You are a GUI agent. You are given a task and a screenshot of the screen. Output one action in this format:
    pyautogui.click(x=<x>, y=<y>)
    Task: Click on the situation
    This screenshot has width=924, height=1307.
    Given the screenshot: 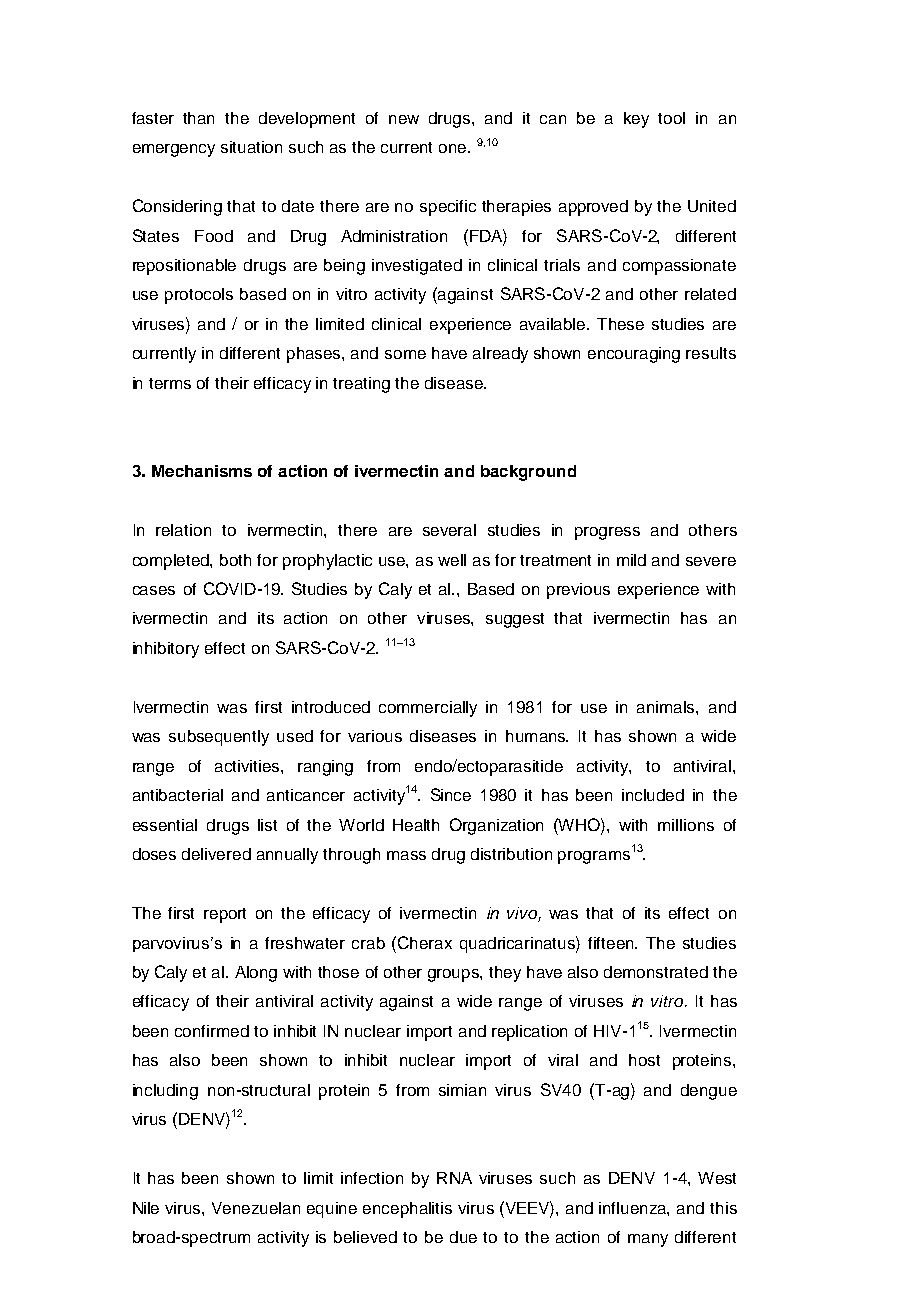 What is the action you would take?
    pyautogui.click(x=251, y=147)
